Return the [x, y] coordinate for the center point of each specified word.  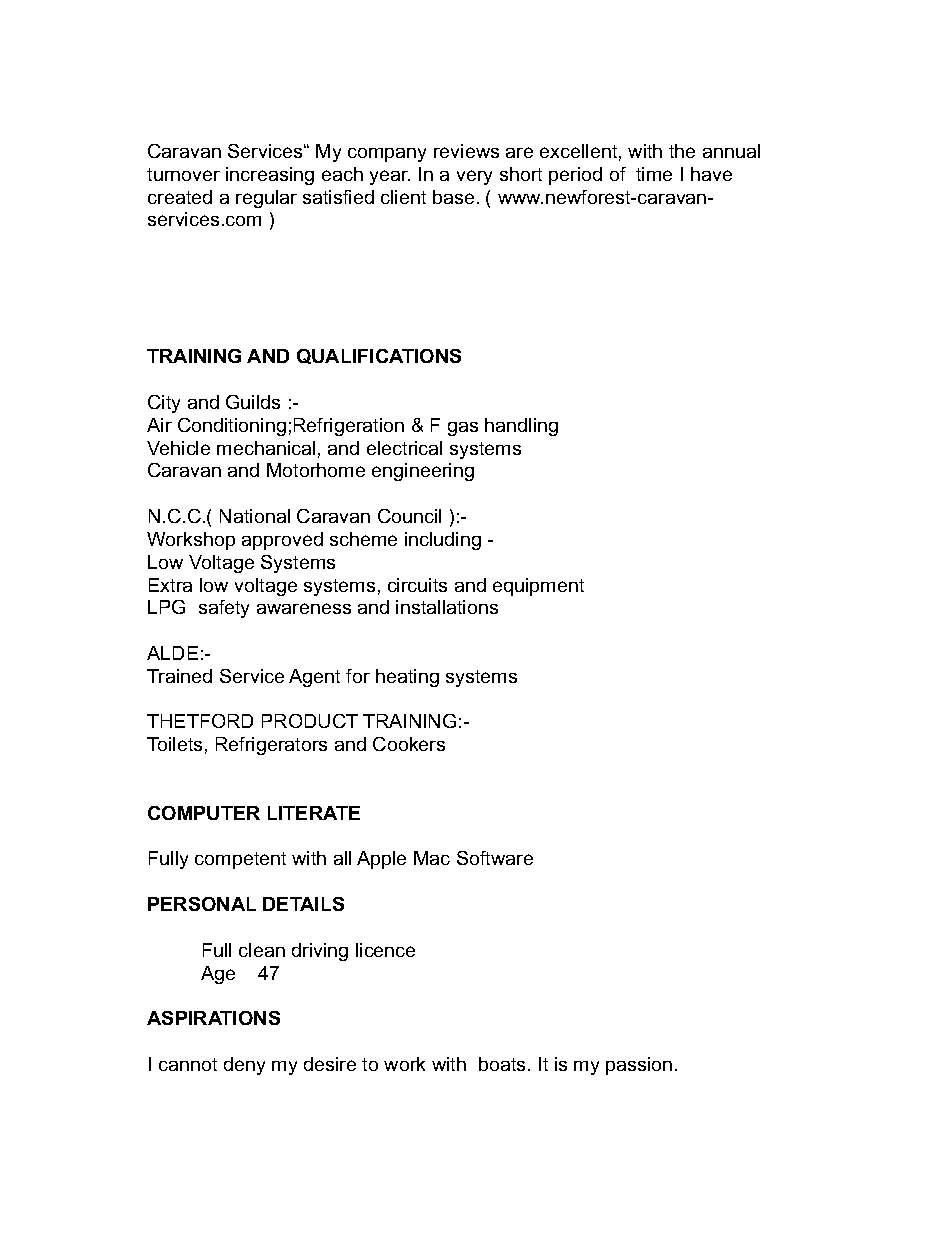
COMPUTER [204, 813]
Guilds [253, 402]
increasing [270, 176]
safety [224, 609]
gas [463, 429]
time [654, 174]
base [453, 197]
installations [447, 607]
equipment [538, 587]
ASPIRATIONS [213, 1018]
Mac [432, 858]
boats [502, 1064]
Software [495, 858]
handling [521, 427]
